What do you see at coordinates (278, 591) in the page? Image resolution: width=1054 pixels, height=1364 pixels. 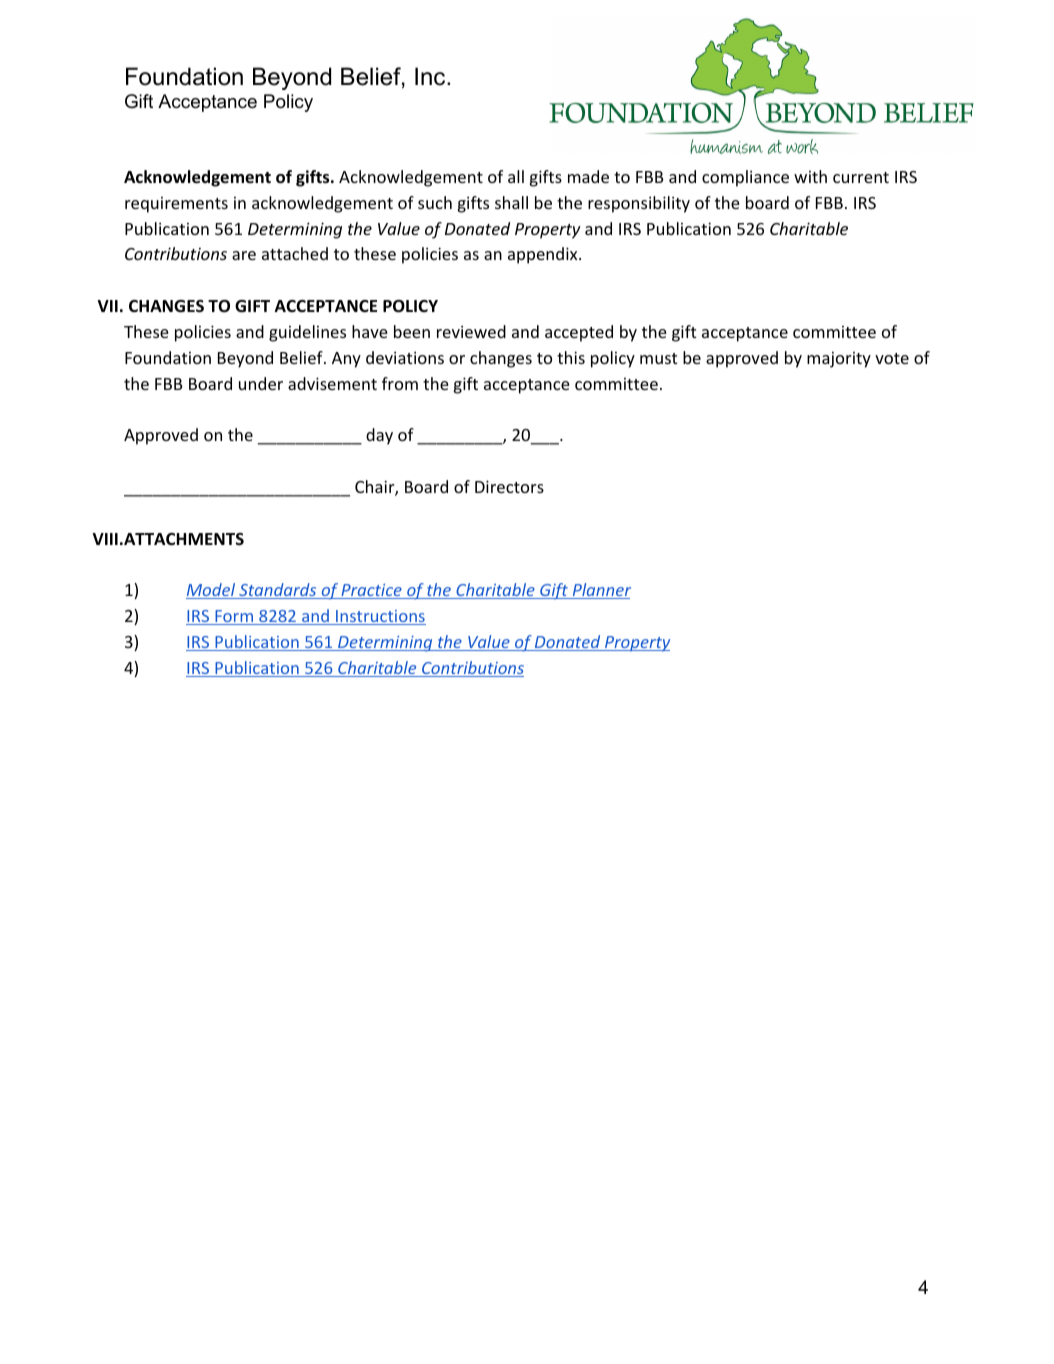 I see `Standards` at bounding box center [278, 591].
